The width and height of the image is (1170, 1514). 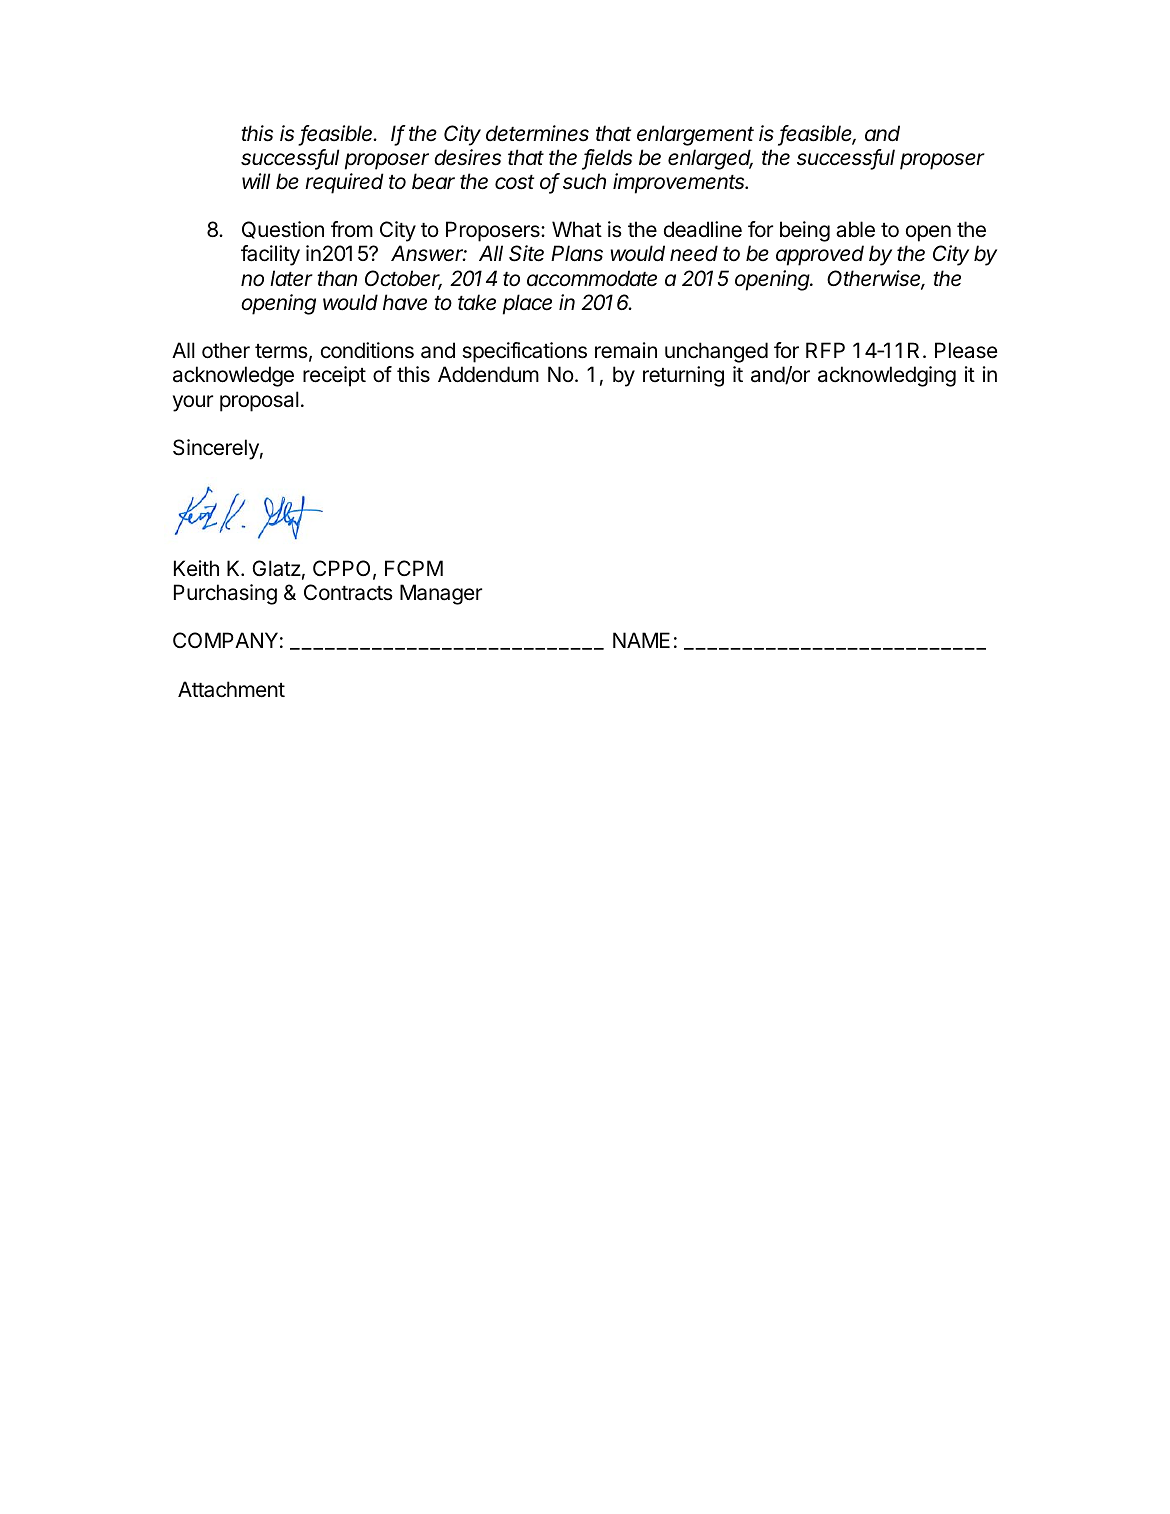 What do you see at coordinates (344, 183) in the image?
I see `required` at bounding box center [344, 183].
